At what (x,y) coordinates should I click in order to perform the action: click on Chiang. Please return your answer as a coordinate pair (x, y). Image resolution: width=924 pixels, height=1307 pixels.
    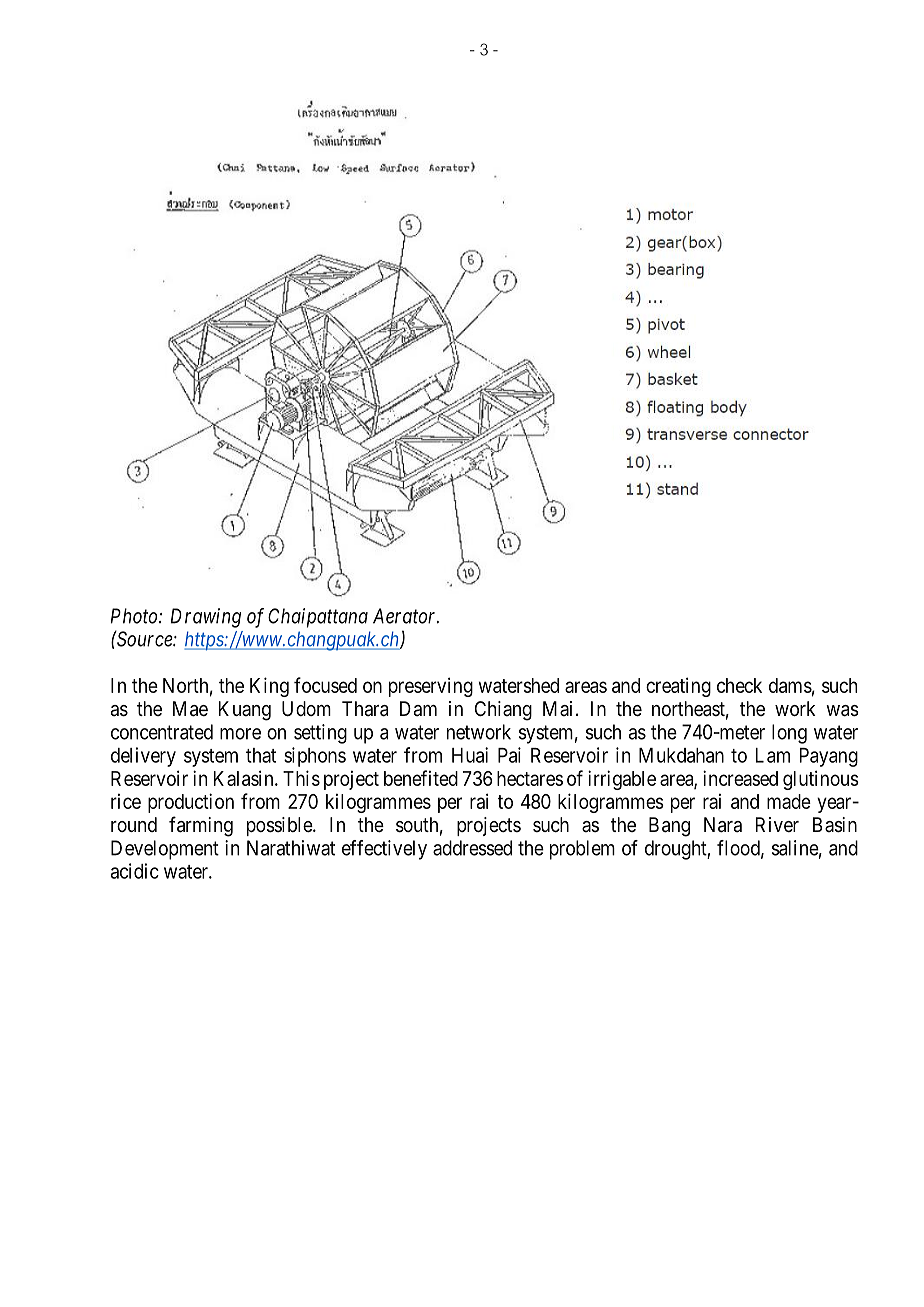
    Looking at the image, I should click on (503, 711).
